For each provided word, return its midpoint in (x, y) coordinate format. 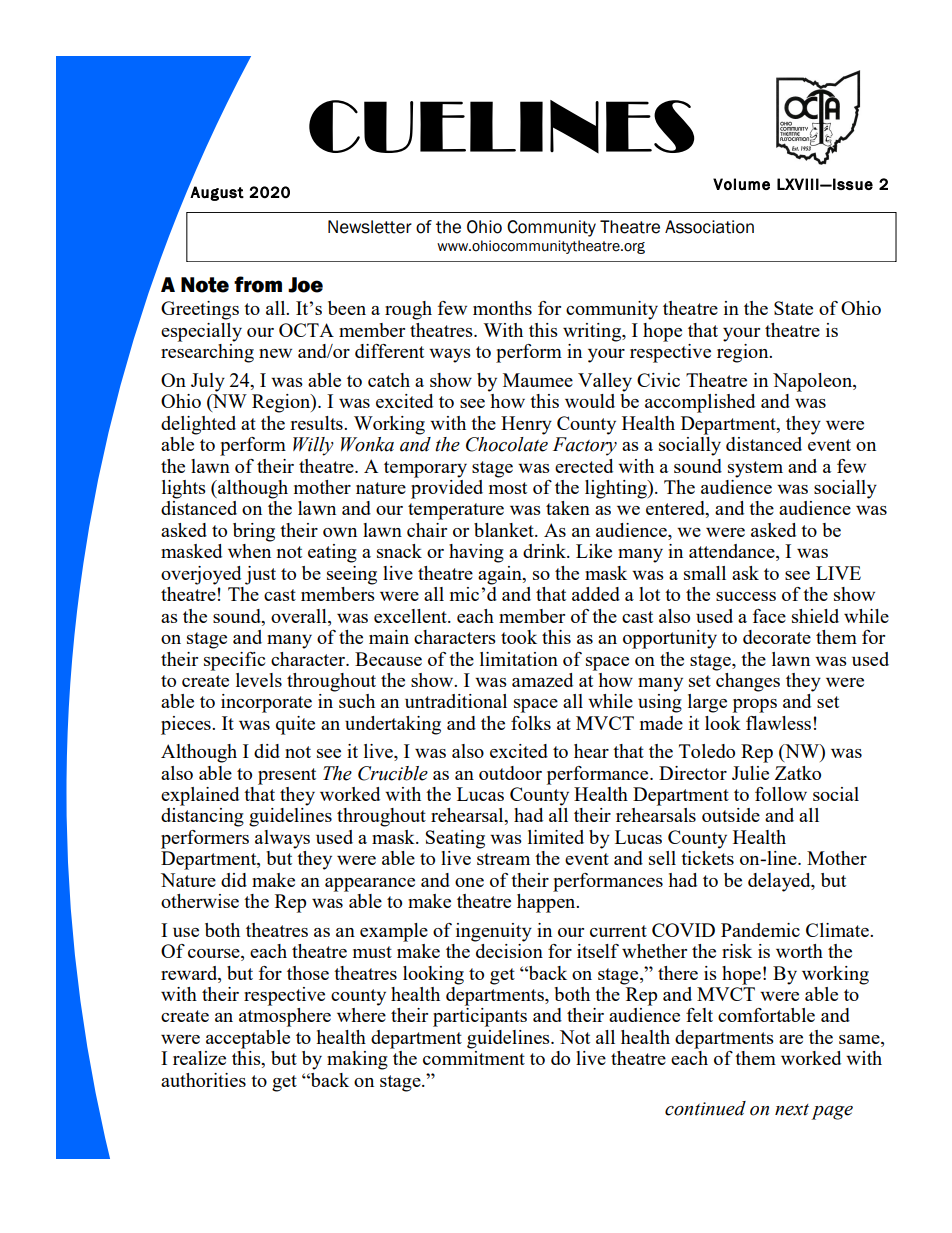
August (216, 193)
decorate (777, 637)
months (502, 308)
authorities (203, 1080)
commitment (474, 1058)
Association (709, 227)
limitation (519, 659)
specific (234, 661)
